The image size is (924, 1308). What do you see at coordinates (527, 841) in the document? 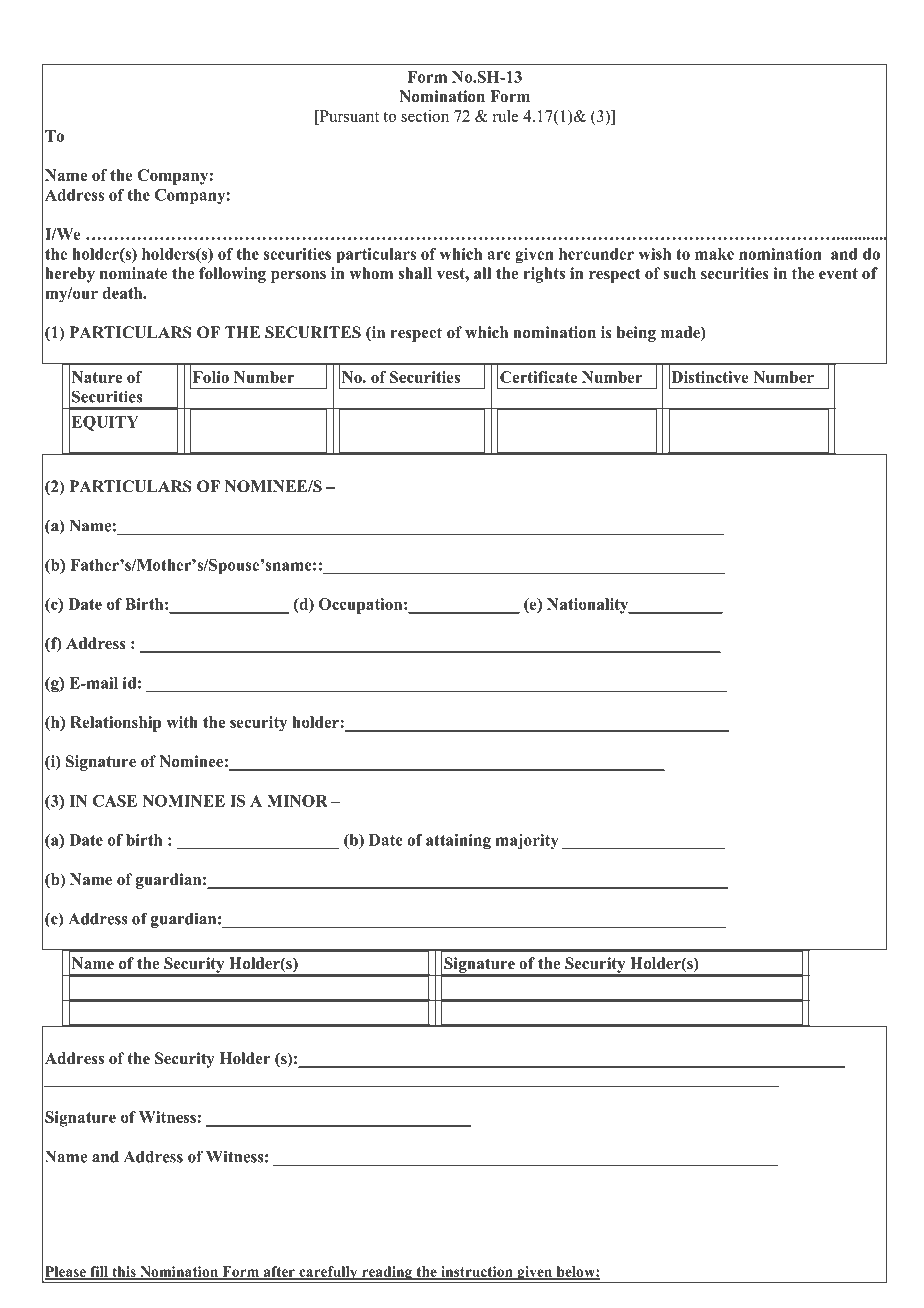
I see `majority` at bounding box center [527, 841].
